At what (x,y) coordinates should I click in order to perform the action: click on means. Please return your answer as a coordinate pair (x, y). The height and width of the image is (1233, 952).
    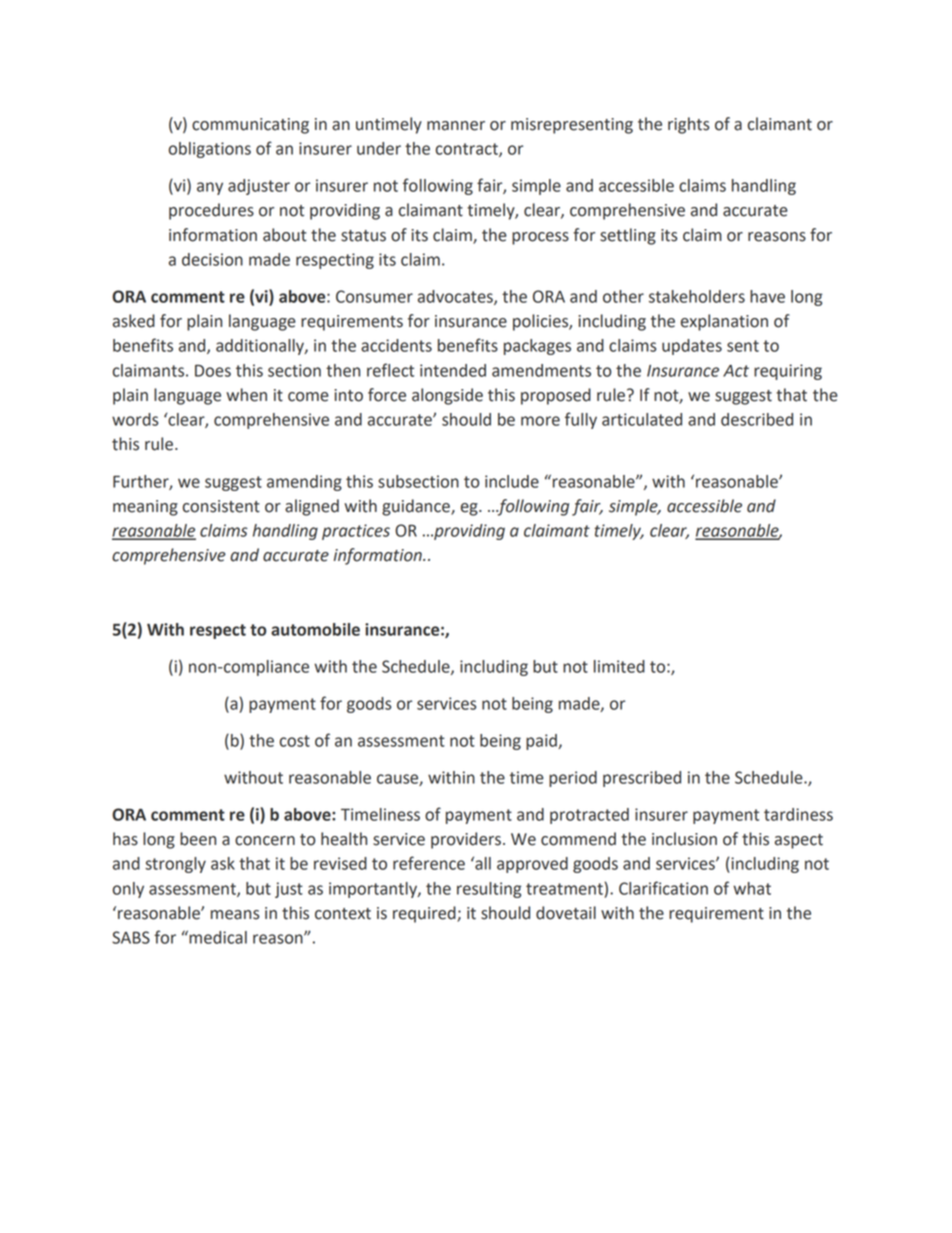
    Looking at the image, I should click on (235, 915).
